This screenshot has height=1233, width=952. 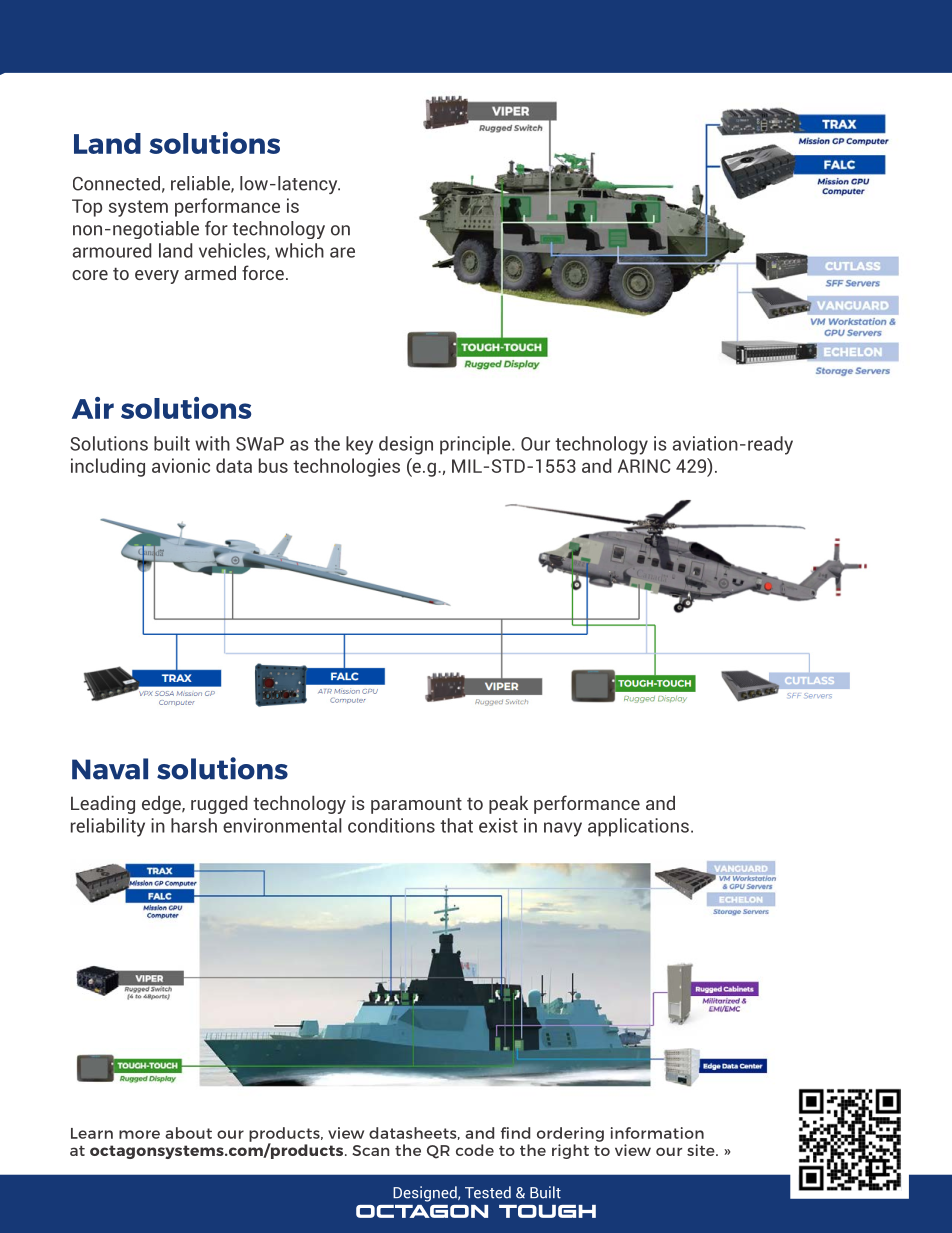 I want to click on more, so click(x=139, y=1134).
